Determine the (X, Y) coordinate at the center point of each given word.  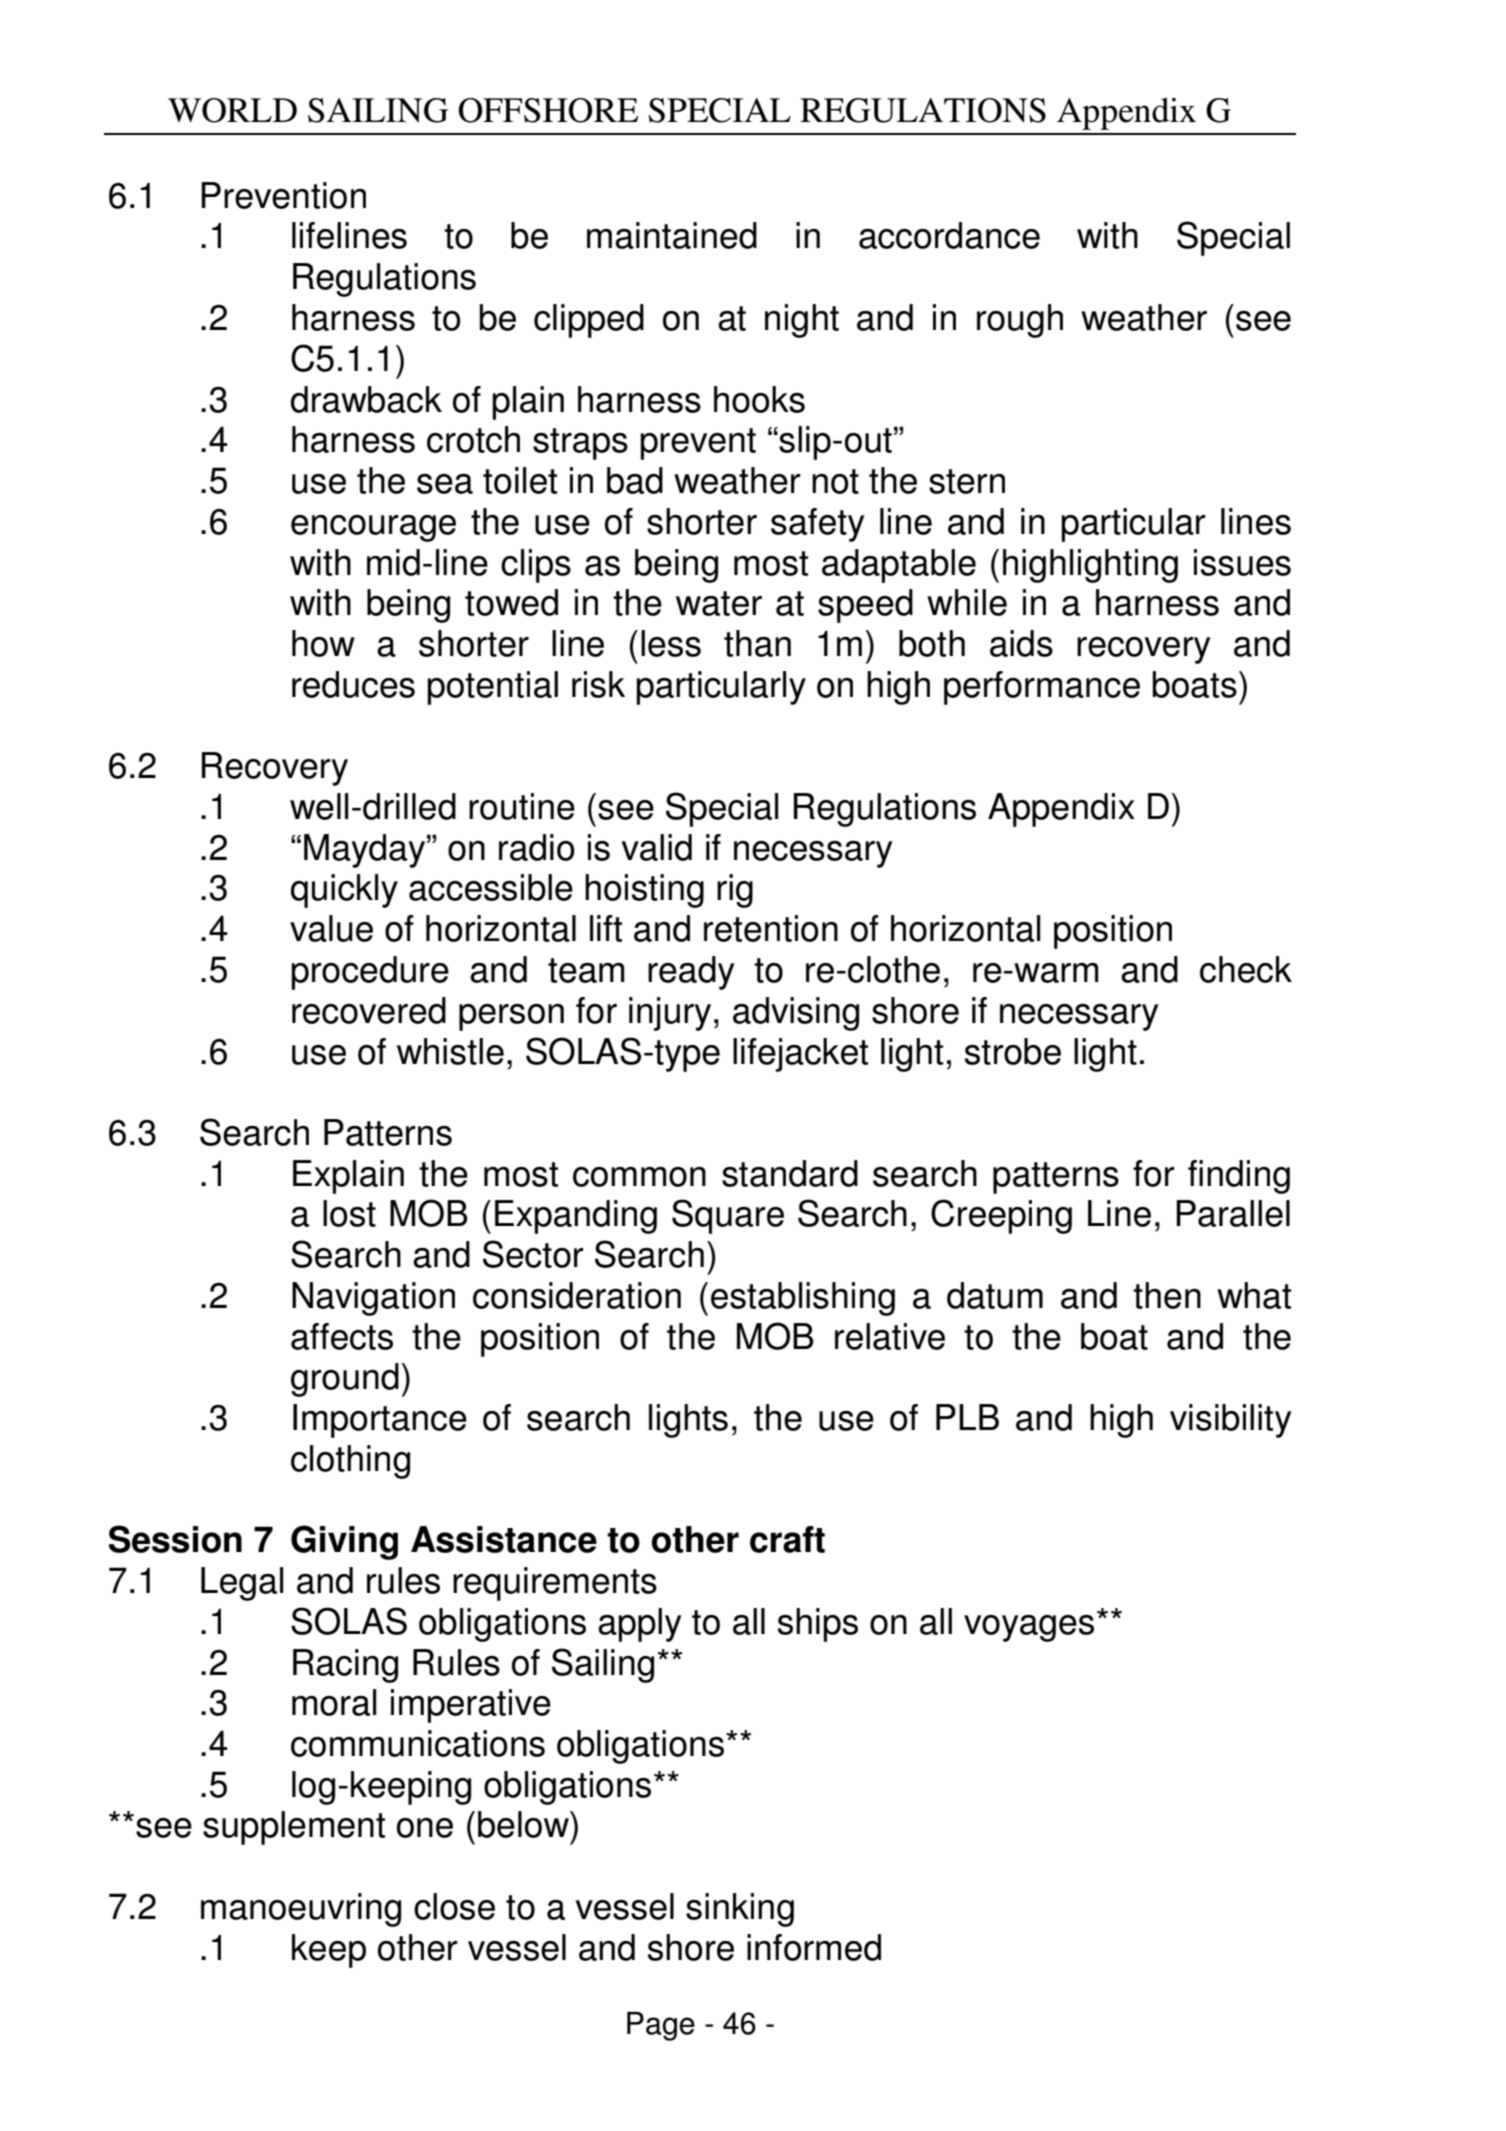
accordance (949, 235)
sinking (740, 1910)
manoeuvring (301, 1910)
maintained (672, 235)
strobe (1013, 1051)
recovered (369, 1010)
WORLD (232, 110)
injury (670, 1014)
